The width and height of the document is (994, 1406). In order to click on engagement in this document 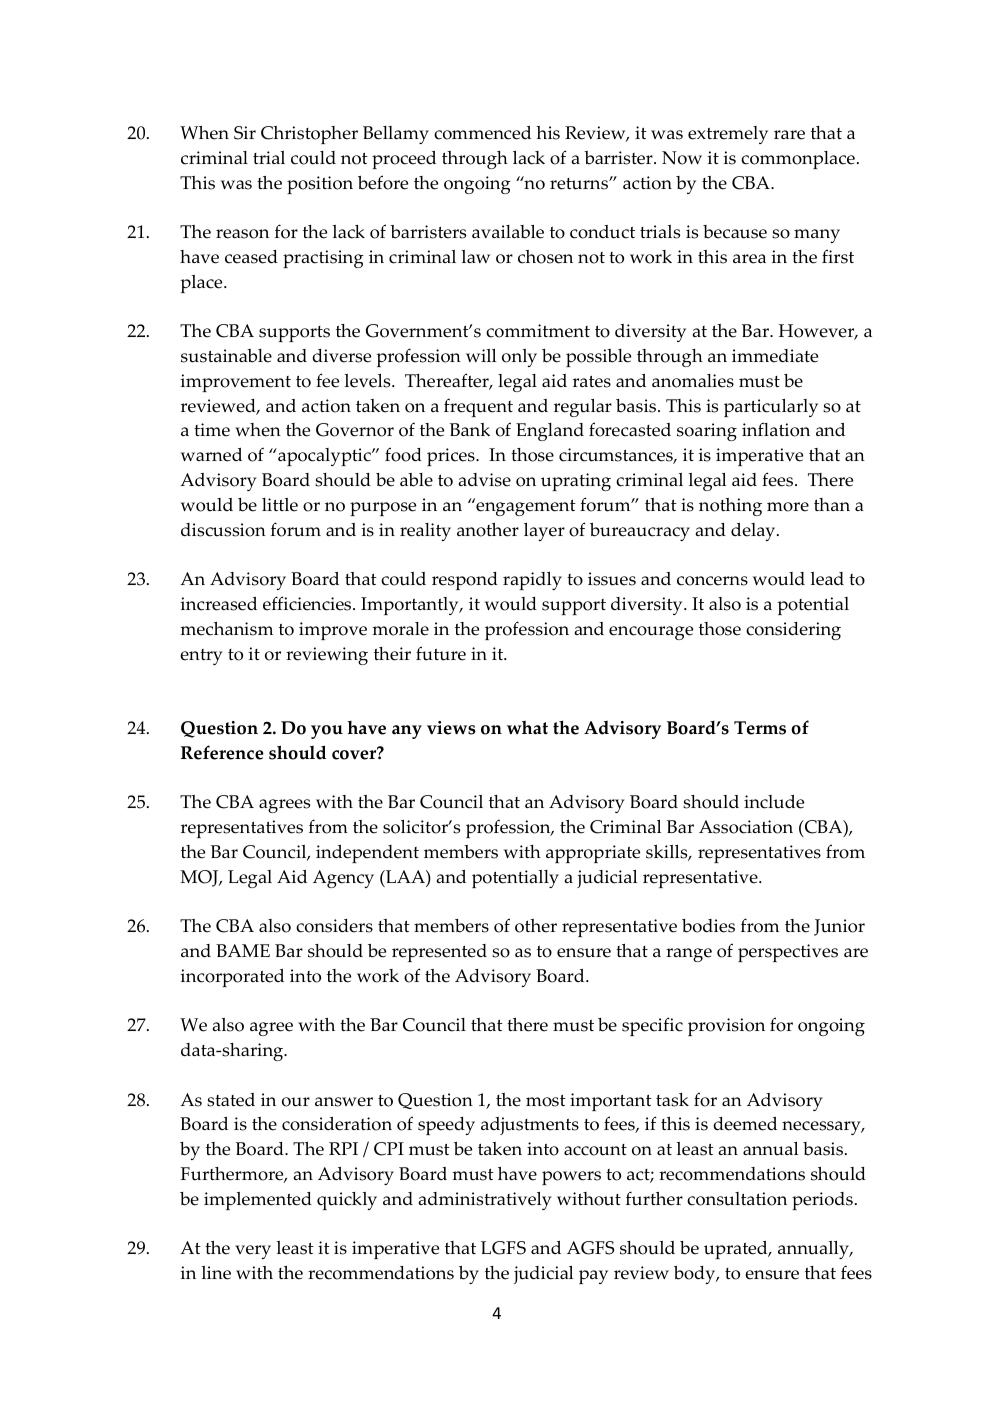, I will do `click(525, 507)`.
